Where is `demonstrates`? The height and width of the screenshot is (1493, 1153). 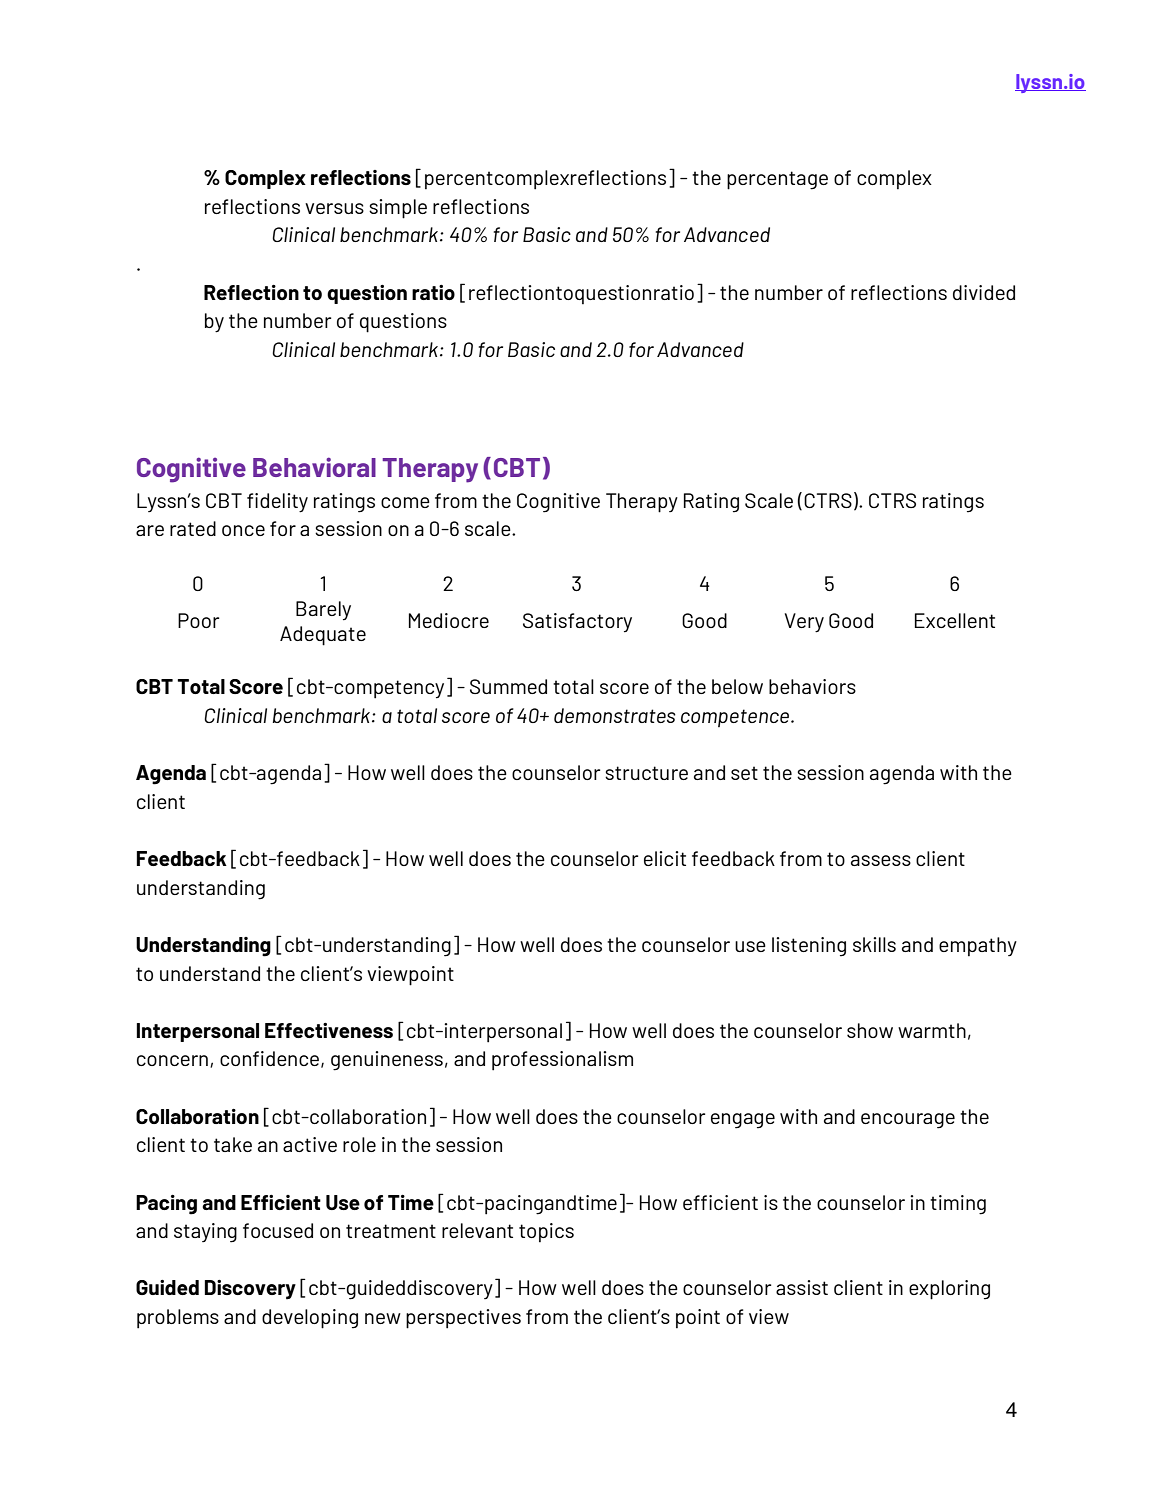
demonstrates is located at coordinates (615, 715).
